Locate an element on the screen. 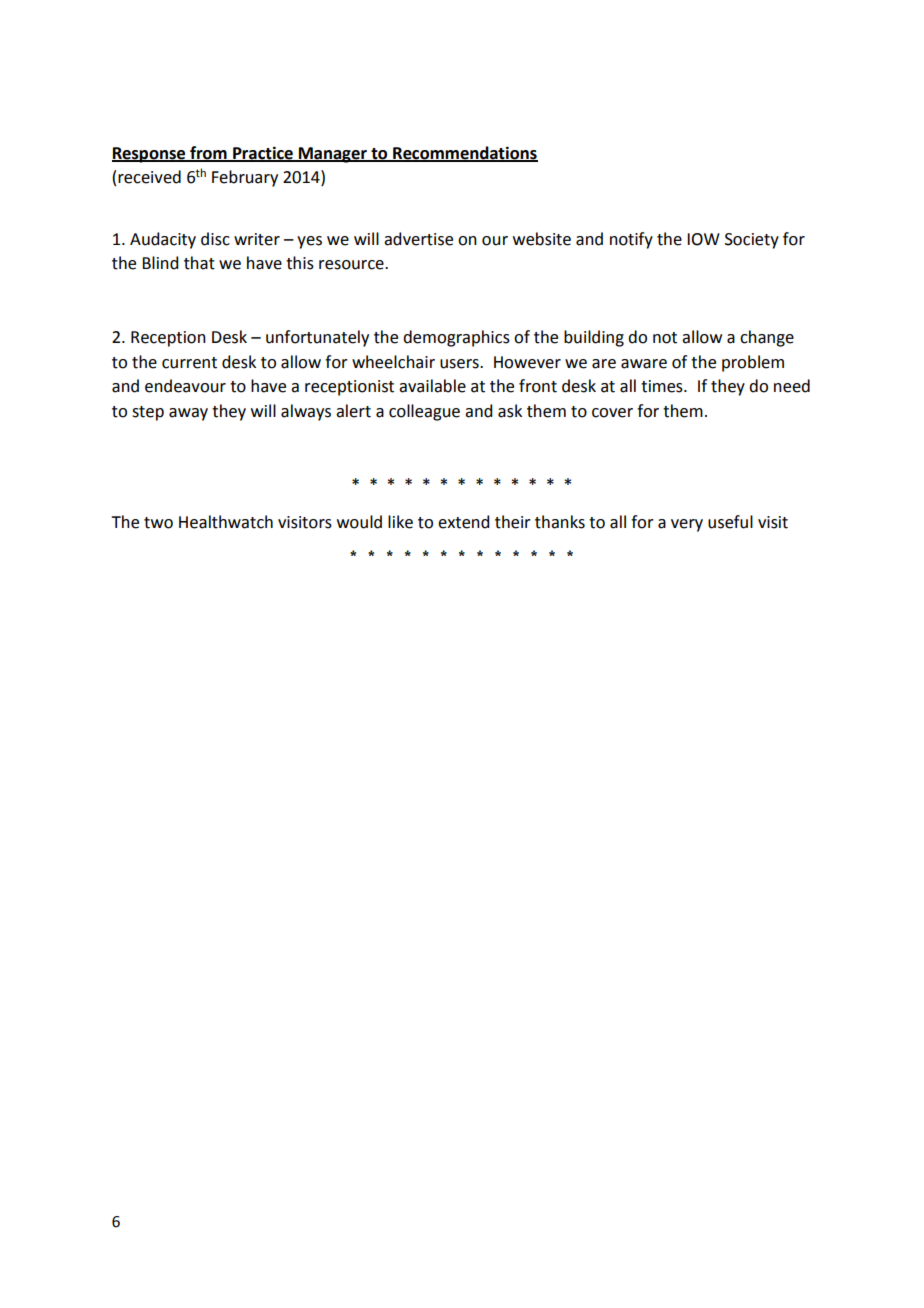 This screenshot has height=1308, width=924. cover is located at coordinates (612, 413).
